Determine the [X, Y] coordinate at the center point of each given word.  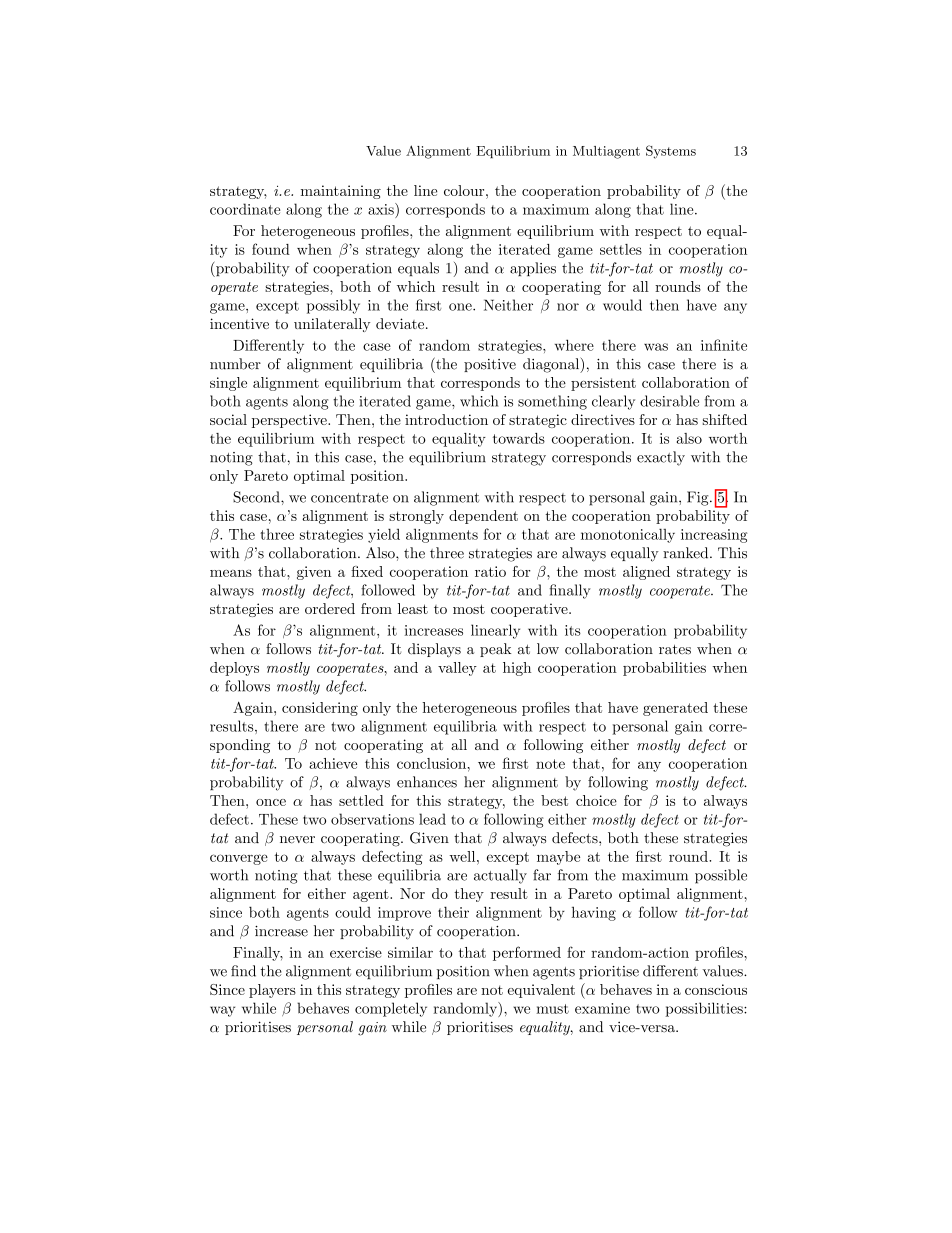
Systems [671, 152]
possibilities [705, 1009]
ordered [330, 608]
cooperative [530, 610]
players [272, 991]
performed [527, 953]
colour [465, 190]
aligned [646, 573]
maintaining [341, 192]
